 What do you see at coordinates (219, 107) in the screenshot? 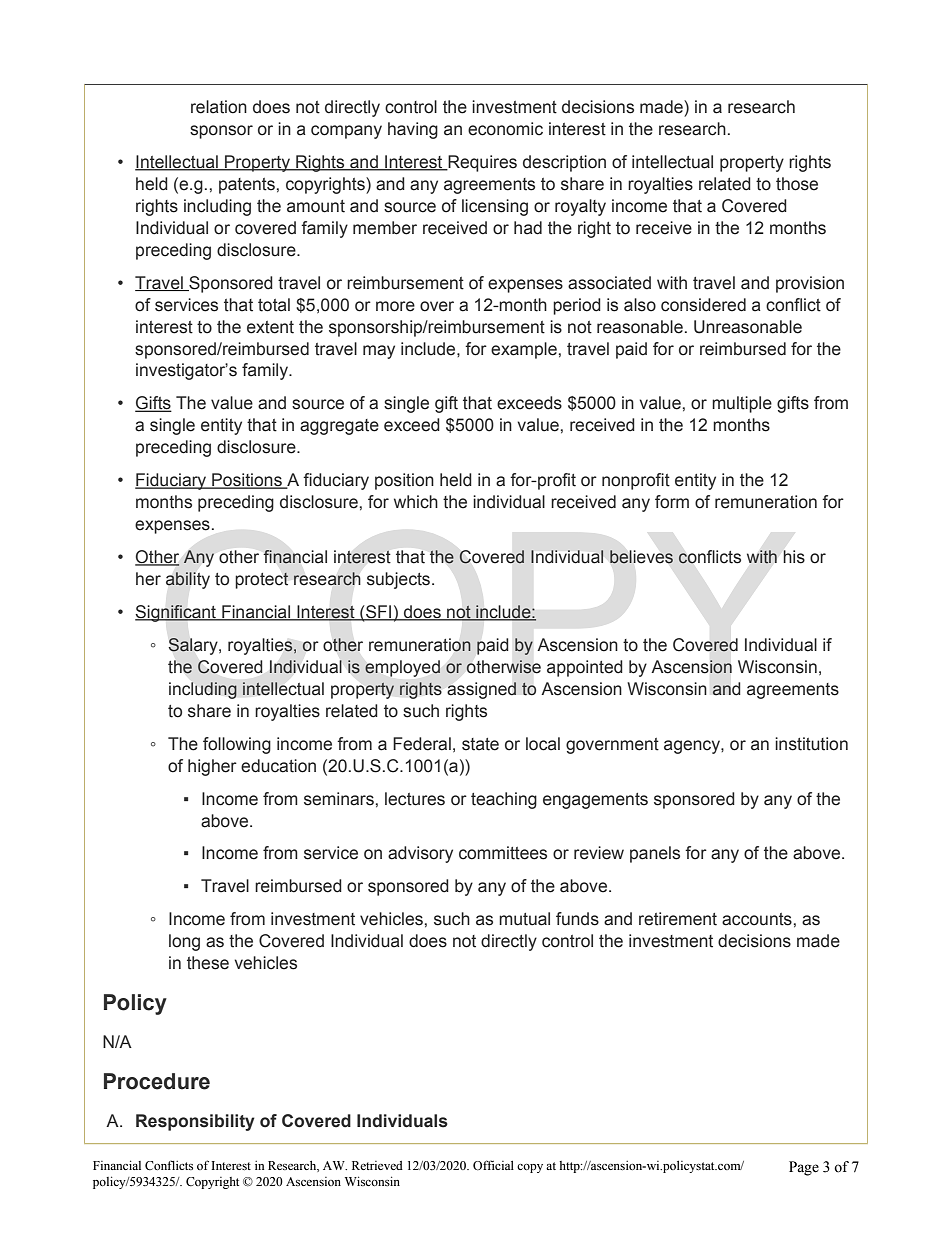
I see `relation` at bounding box center [219, 107].
